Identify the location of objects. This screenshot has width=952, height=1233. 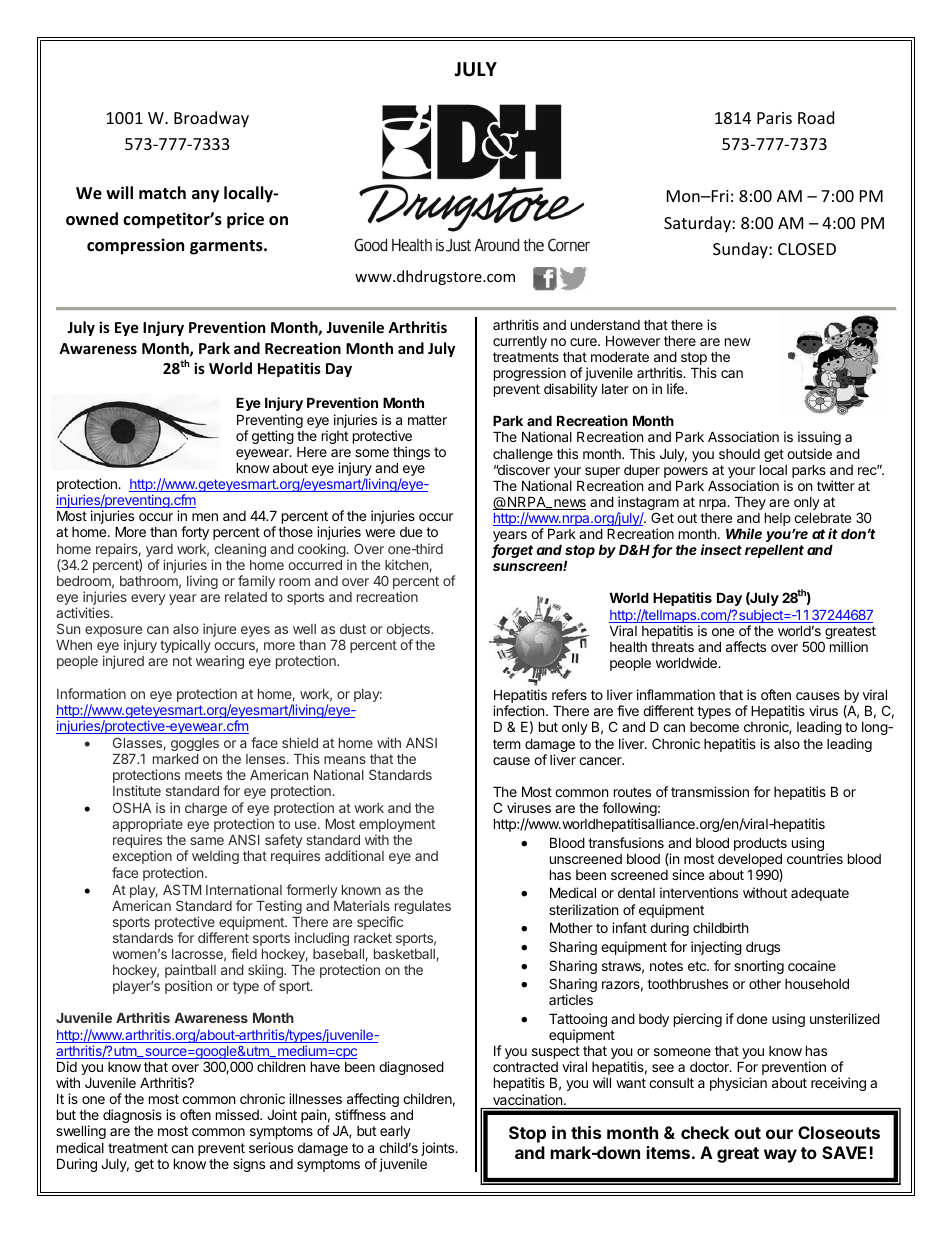
(409, 631).
